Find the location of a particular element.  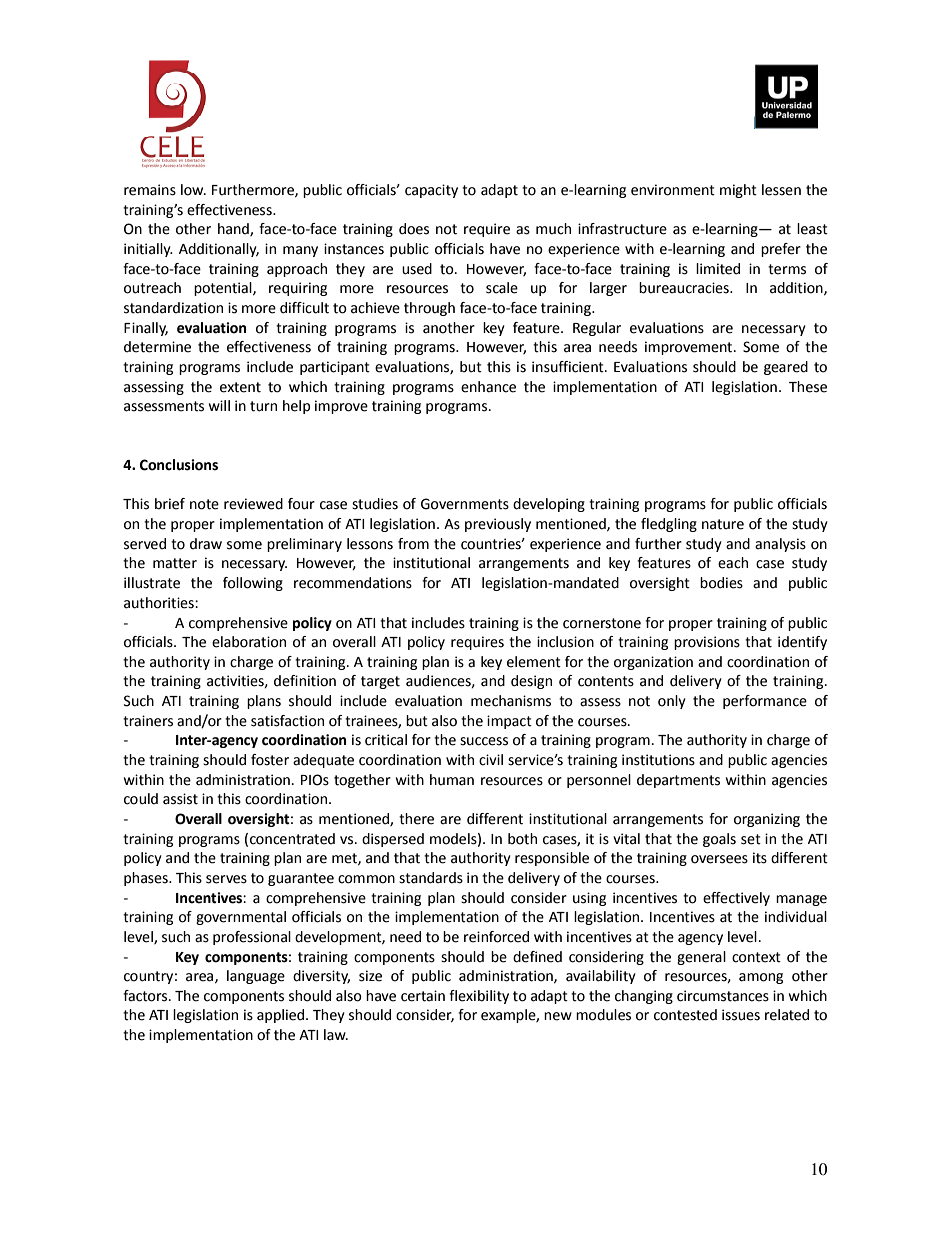

might is located at coordinates (738, 191).
